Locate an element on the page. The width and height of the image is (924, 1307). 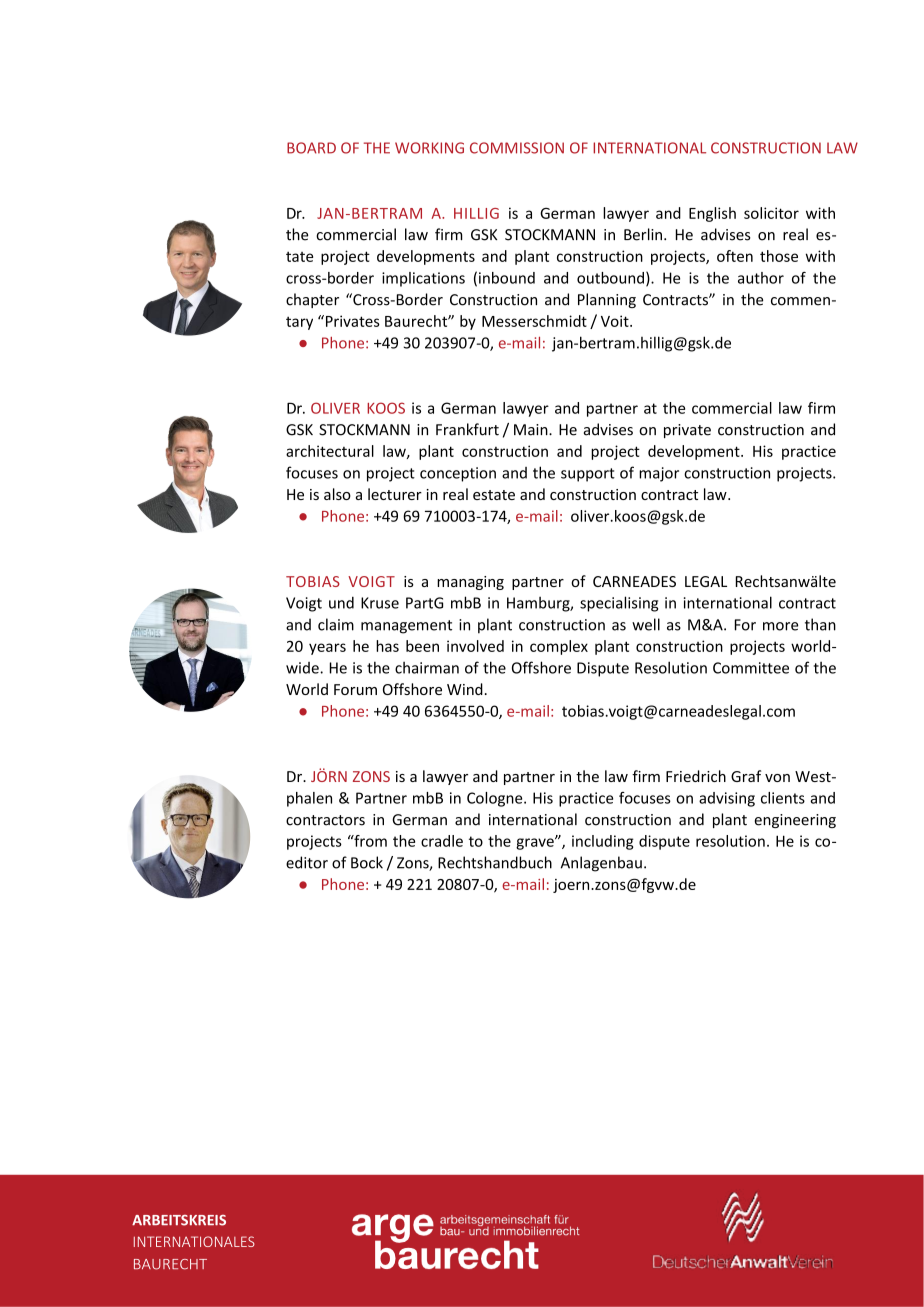
grave is located at coordinates (536, 843).
